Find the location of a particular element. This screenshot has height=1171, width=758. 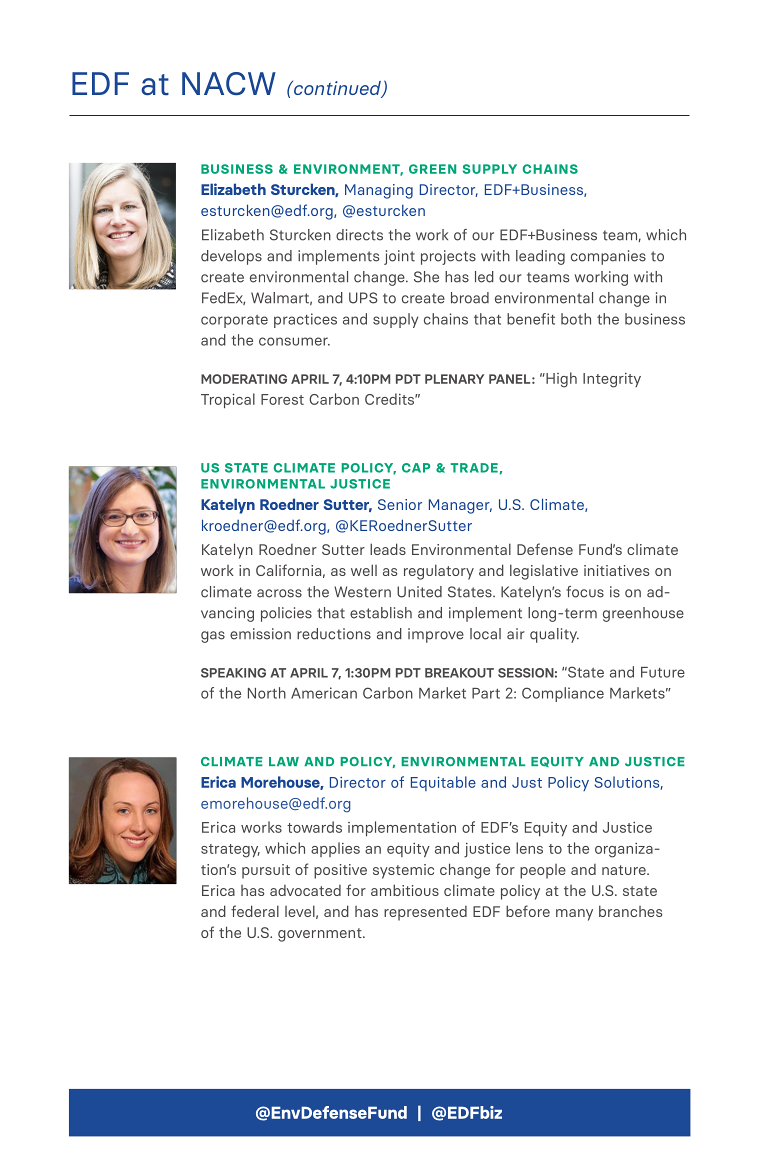

both is located at coordinates (576, 319).
